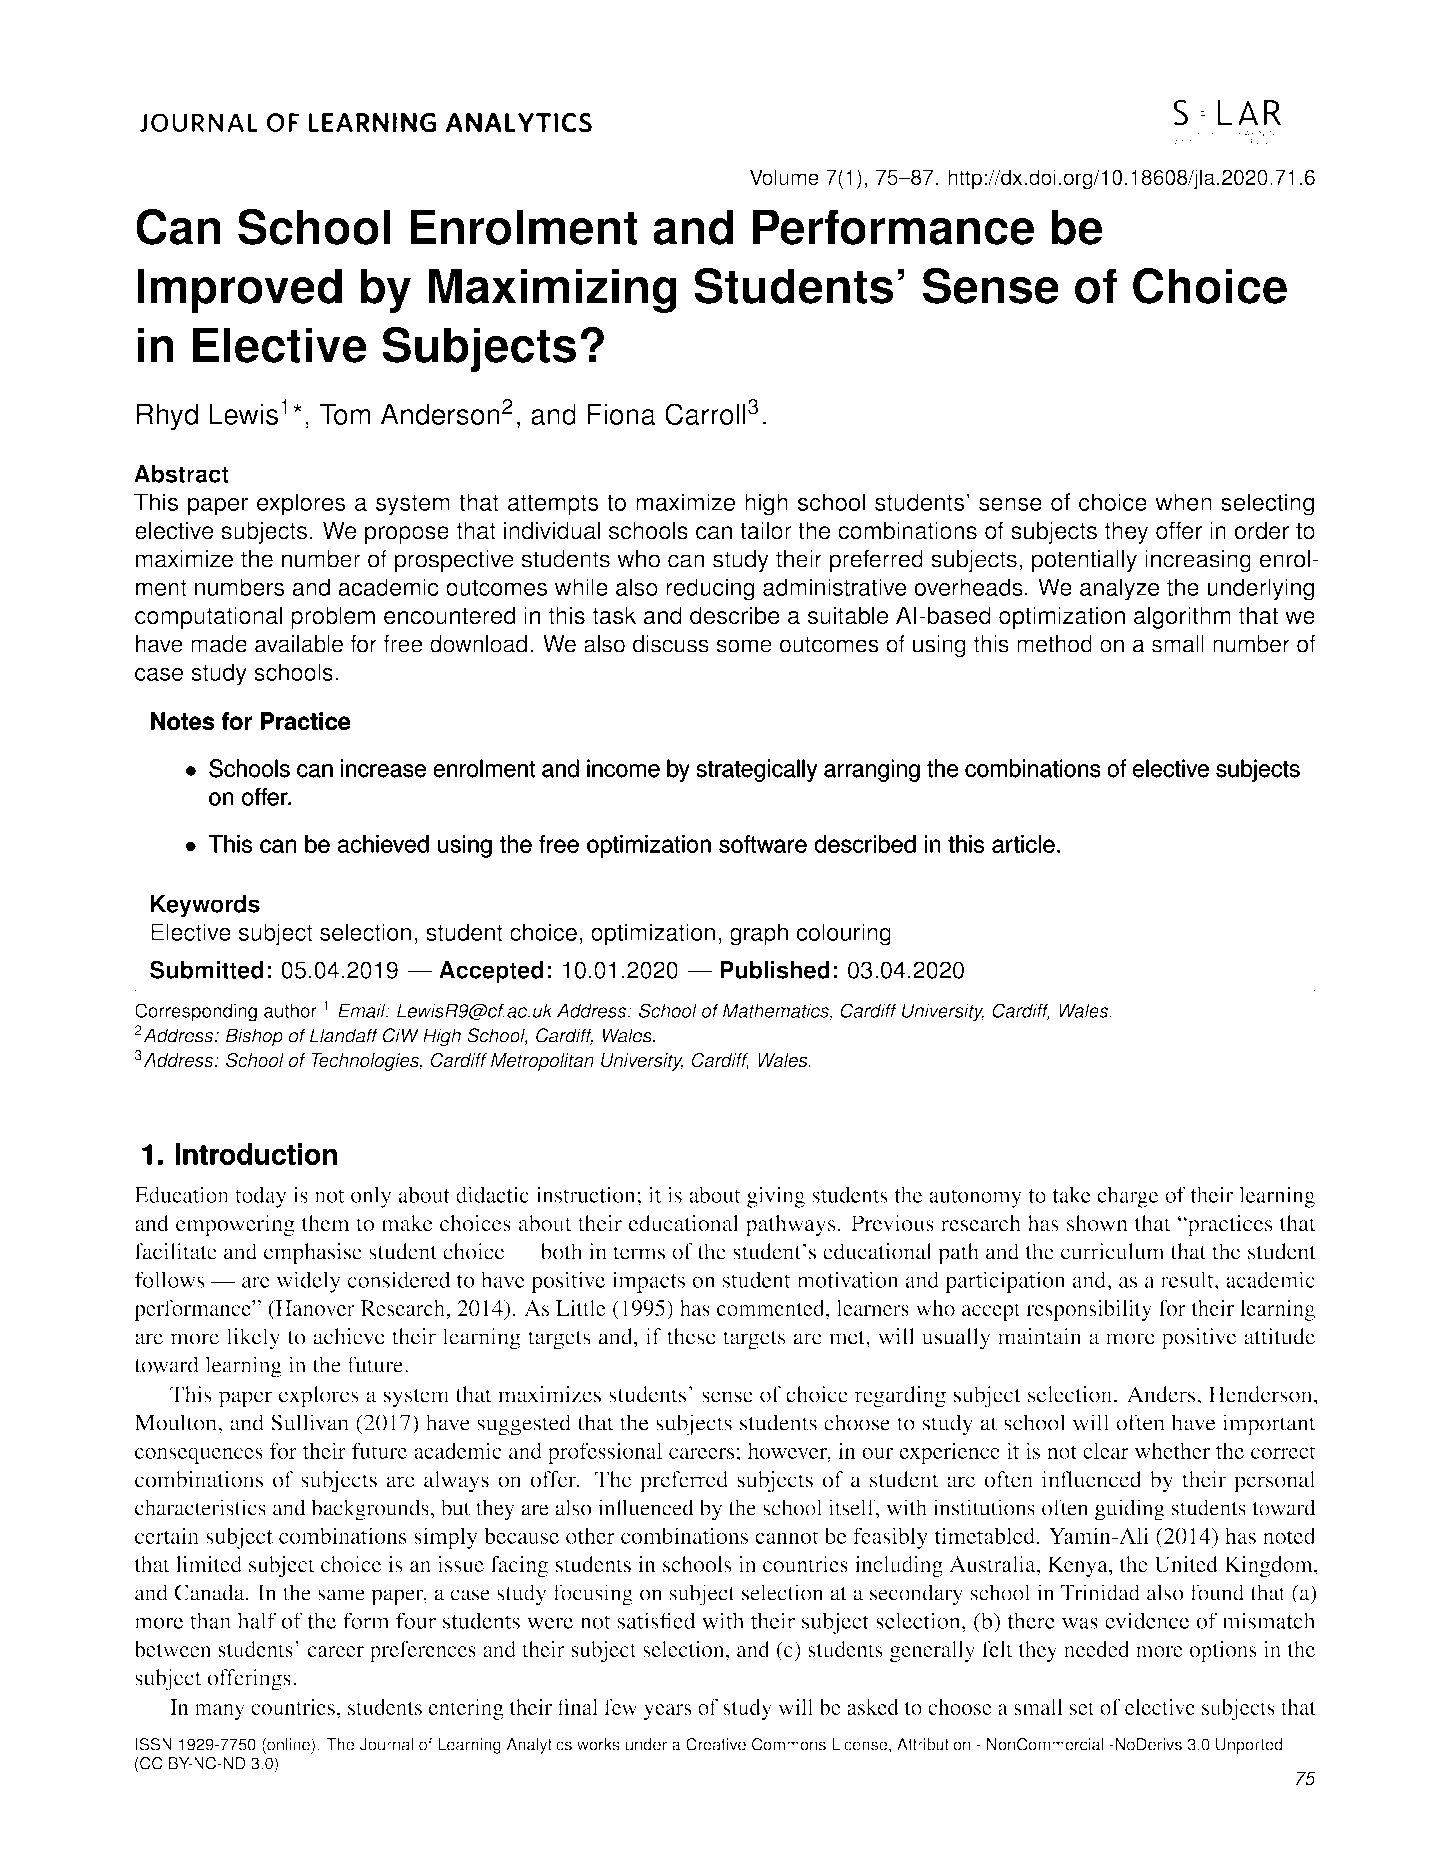  What do you see at coordinates (710, 589) in the screenshot?
I see `reducing` at bounding box center [710, 589].
